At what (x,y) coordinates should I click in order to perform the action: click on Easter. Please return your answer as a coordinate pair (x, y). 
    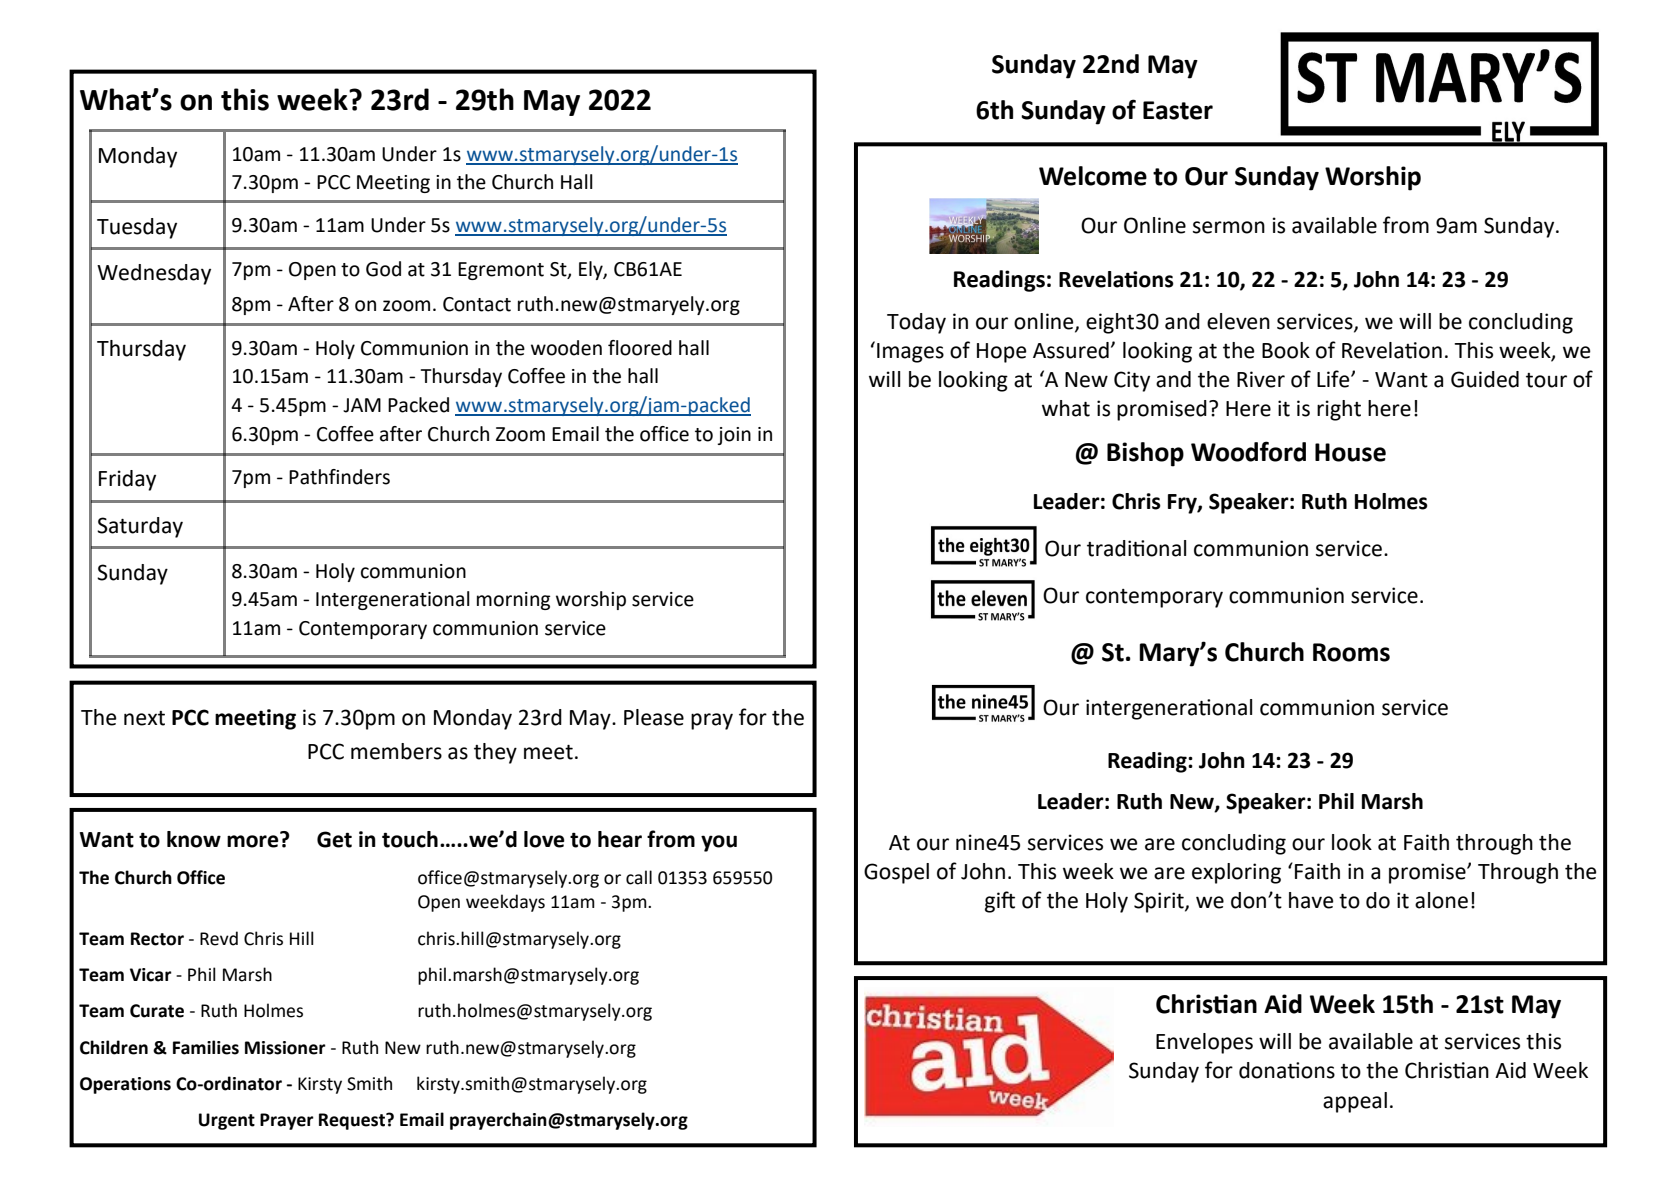
    Looking at the image, I should click on (1178, 110).
